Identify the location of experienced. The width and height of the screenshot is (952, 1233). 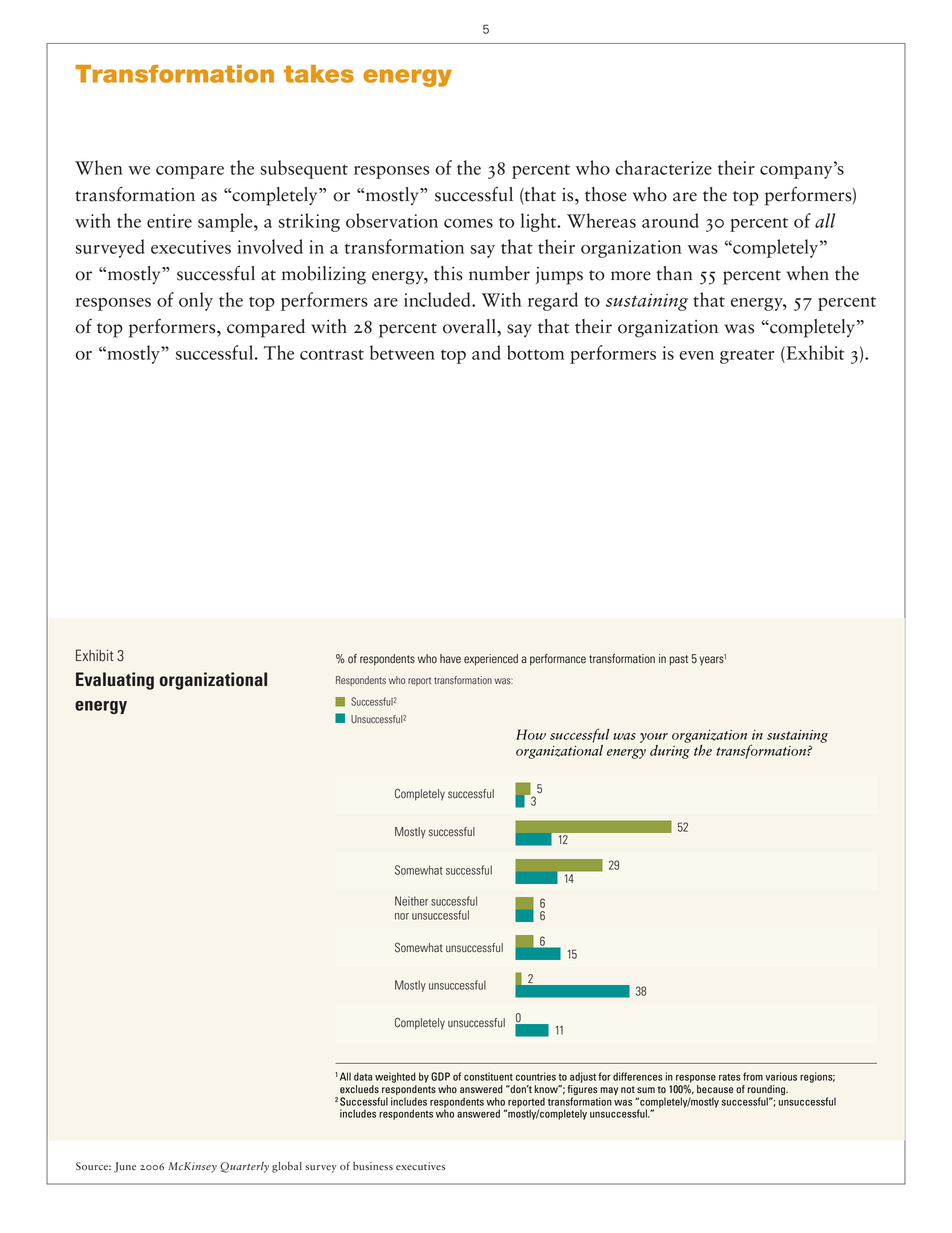
(491, 660).
